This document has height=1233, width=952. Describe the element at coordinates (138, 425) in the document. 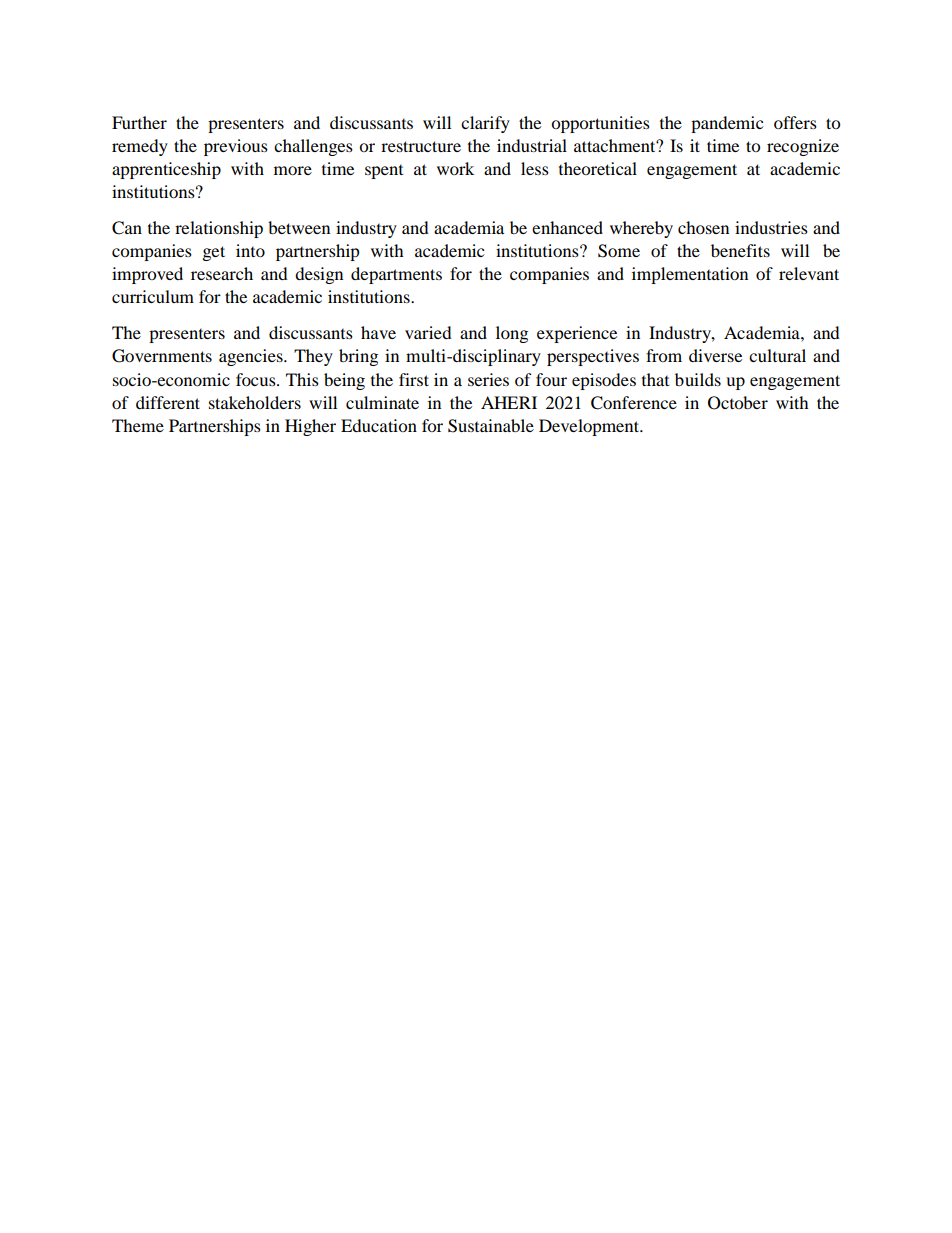

I see `Theme` at that location.
